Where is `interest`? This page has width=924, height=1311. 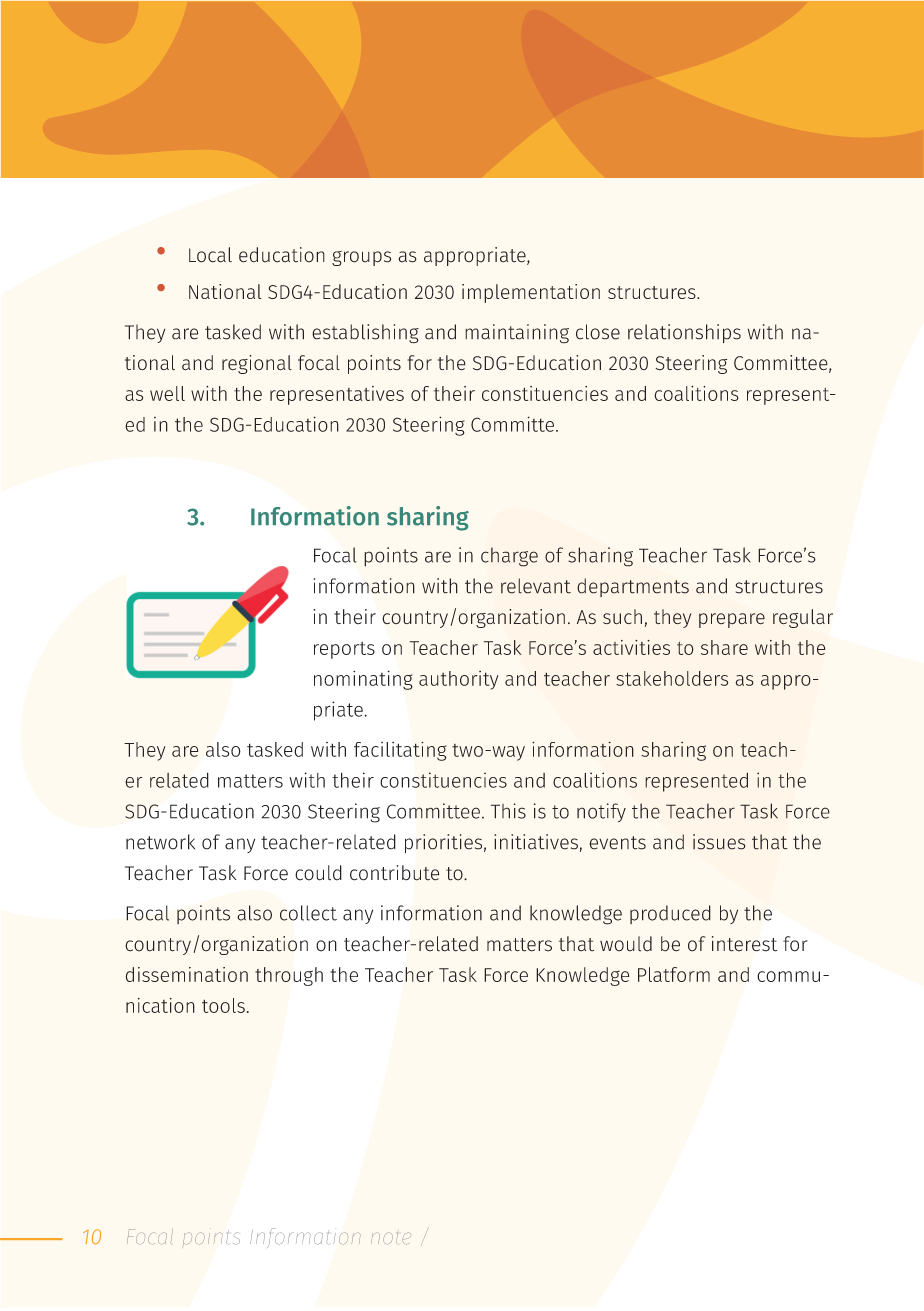 interest is located at coordinates (744, 944).
